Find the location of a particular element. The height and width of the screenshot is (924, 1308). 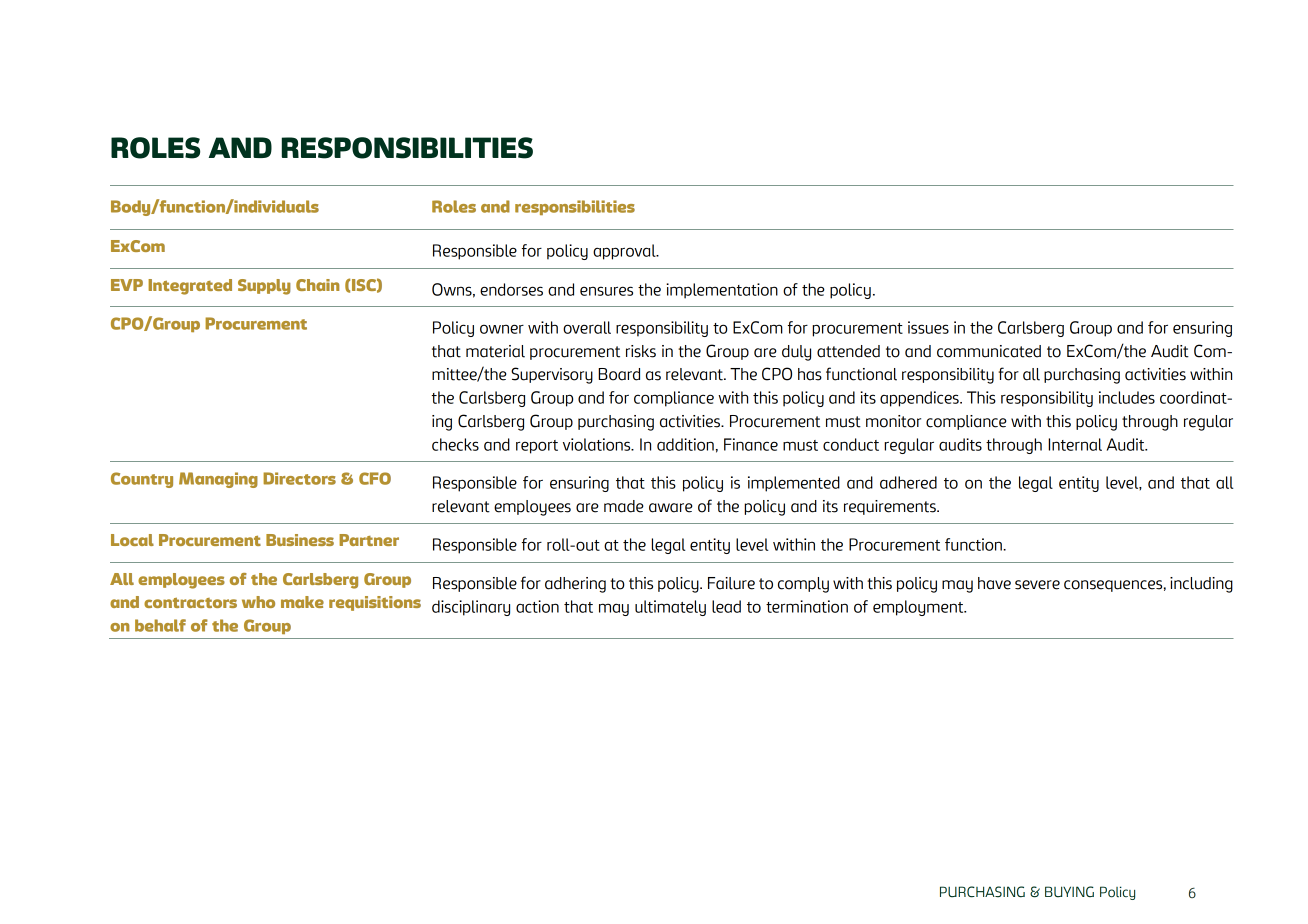

BUYING is located at coordinates (1069, 892).
